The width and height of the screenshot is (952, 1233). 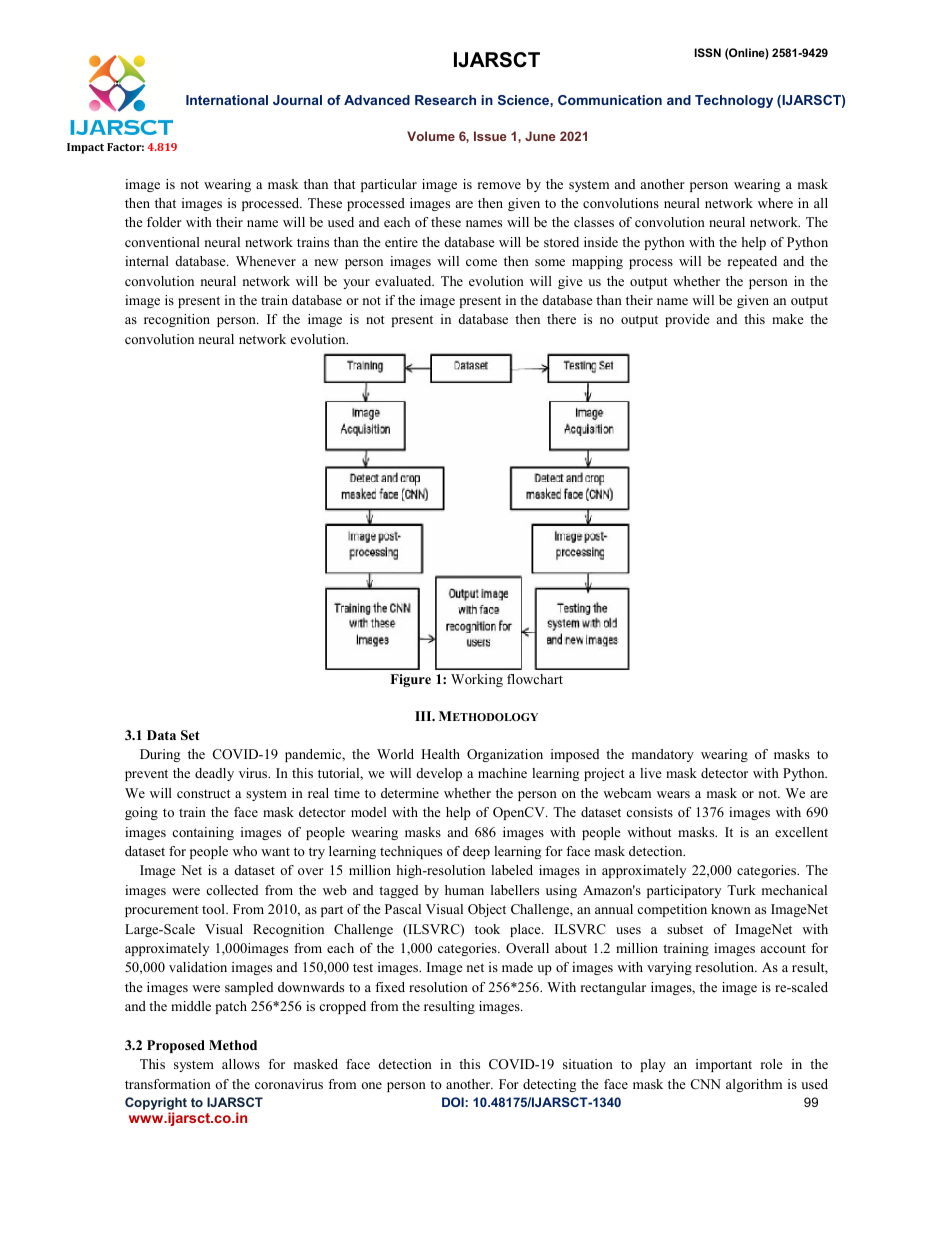 I want to click on techniques, so click(x=411, y=852).
